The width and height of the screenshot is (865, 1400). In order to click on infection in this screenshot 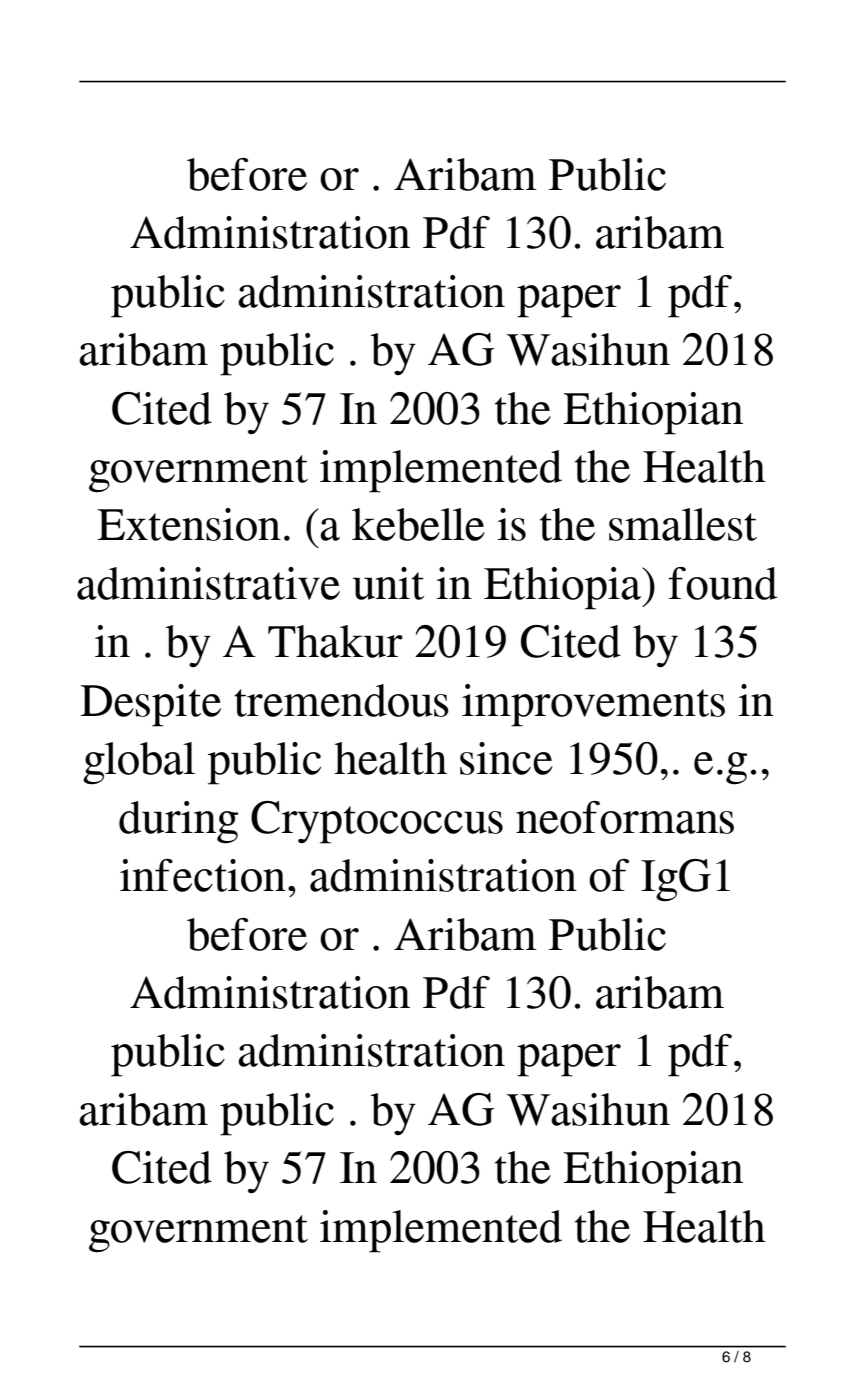, I will do `click(203, 875)`.
